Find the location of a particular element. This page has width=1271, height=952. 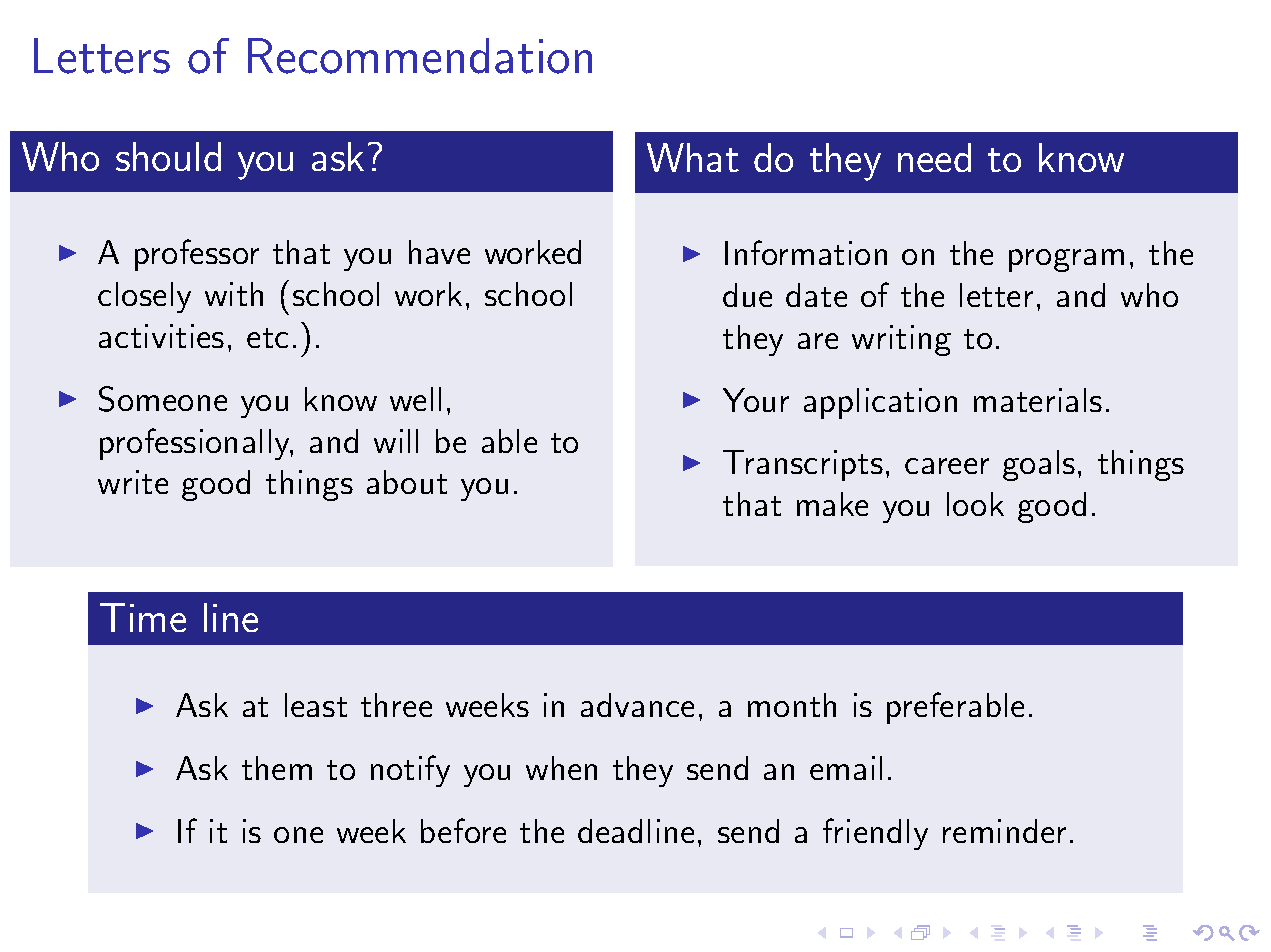

them is located at coordinates (277, 768).
